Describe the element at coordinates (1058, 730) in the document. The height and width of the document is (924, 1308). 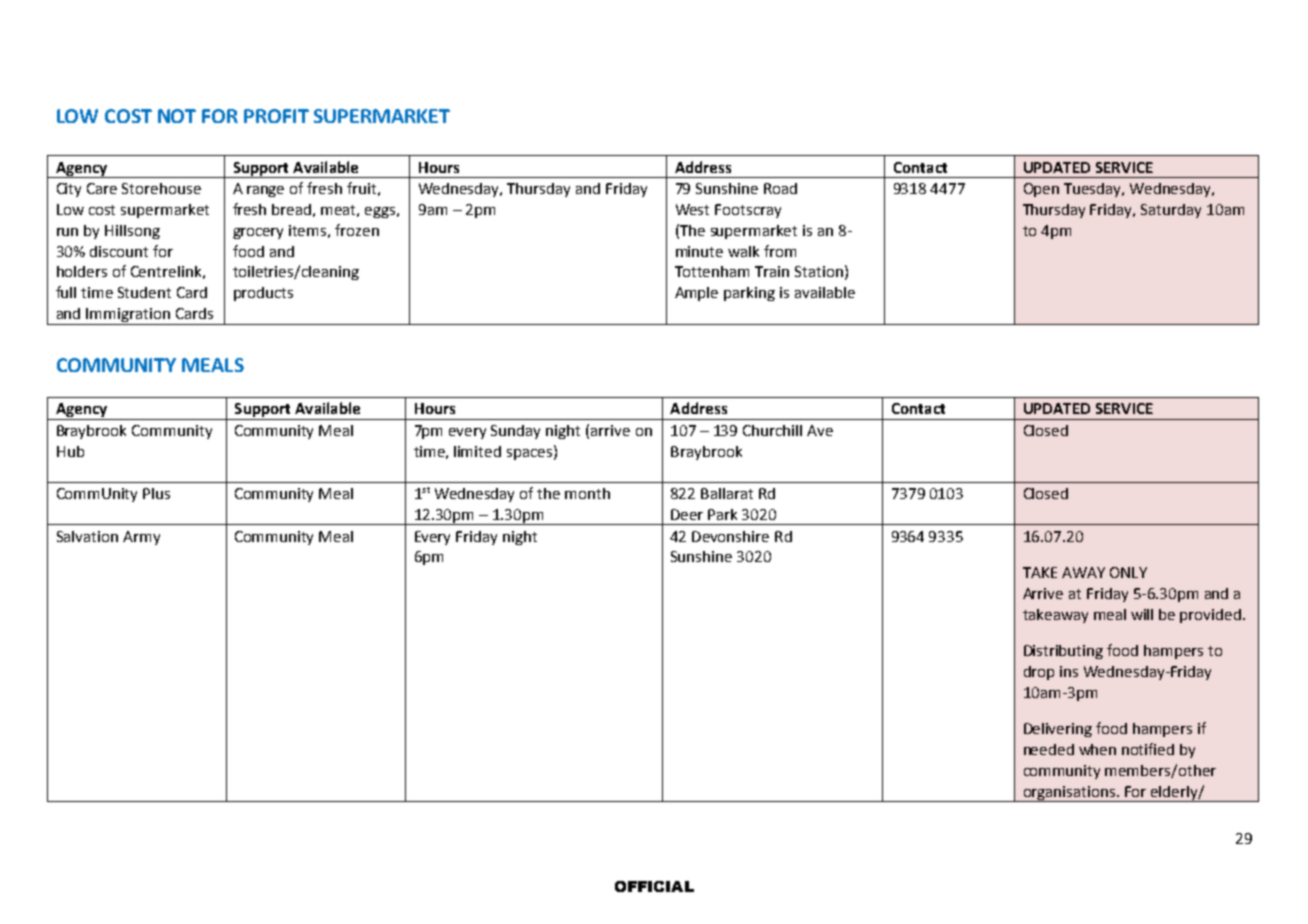
I see `Delivering` at that location.
